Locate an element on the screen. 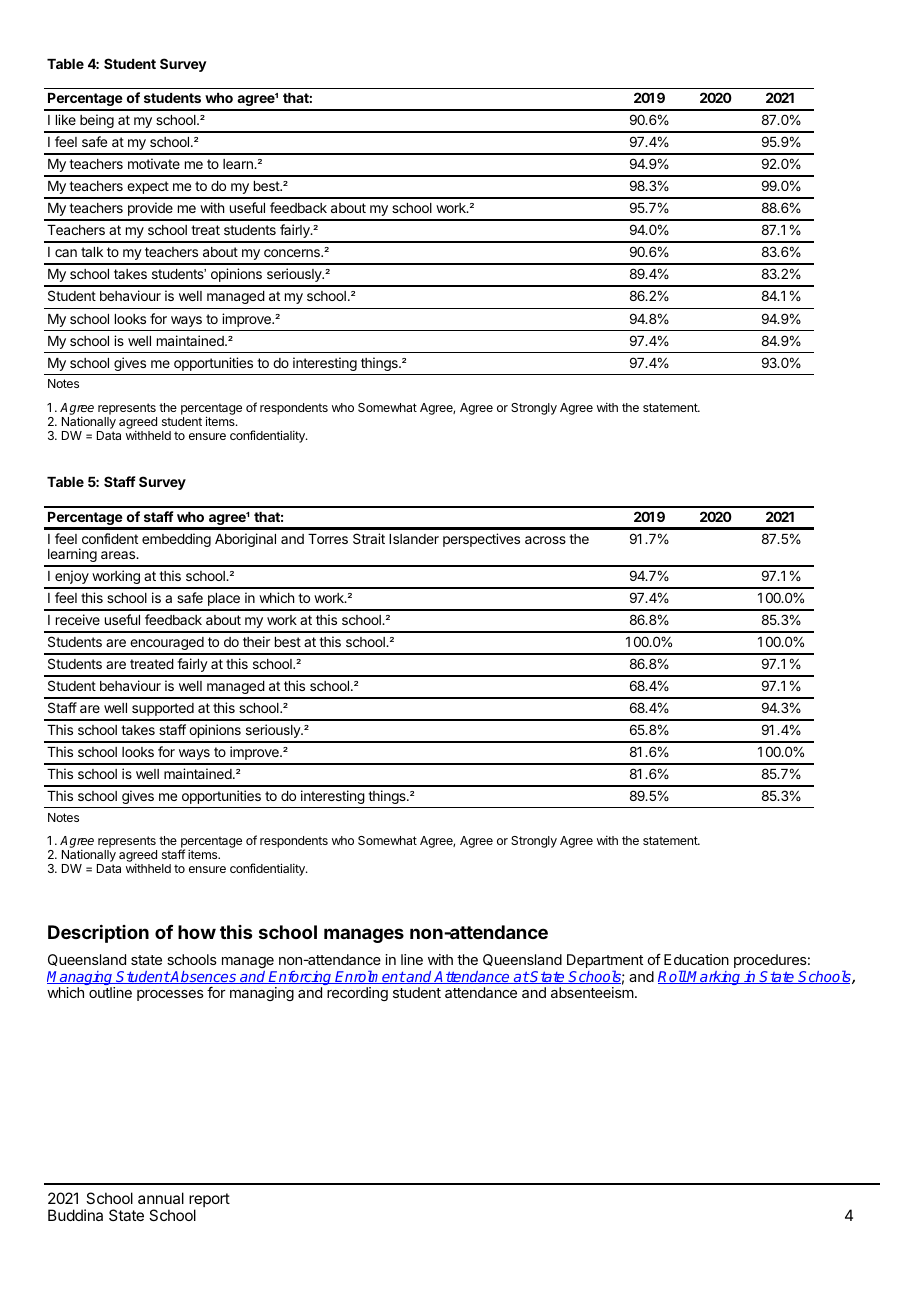  Department is located at coordinates (605, 962).
